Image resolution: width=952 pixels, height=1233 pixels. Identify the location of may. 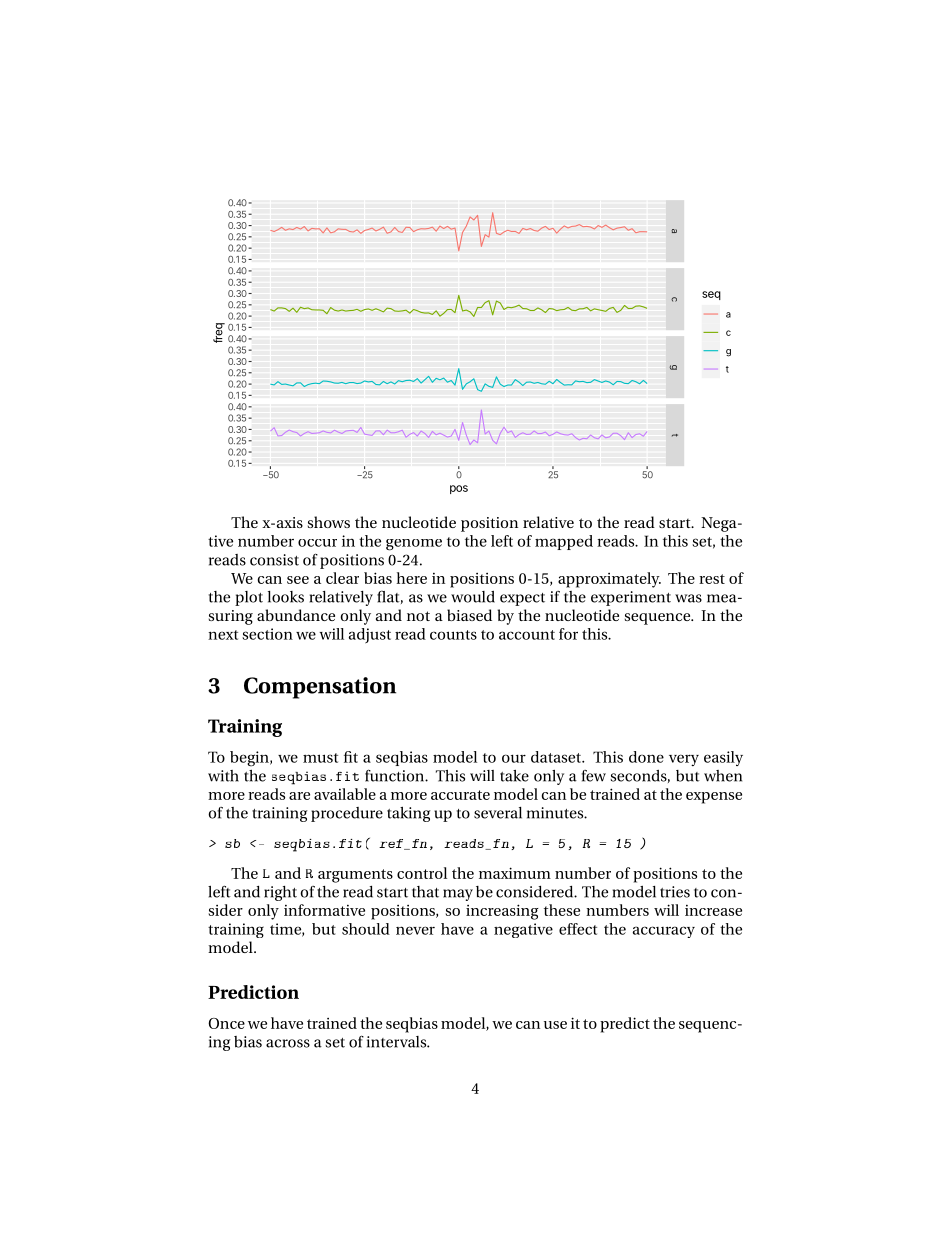
(458, 895).
